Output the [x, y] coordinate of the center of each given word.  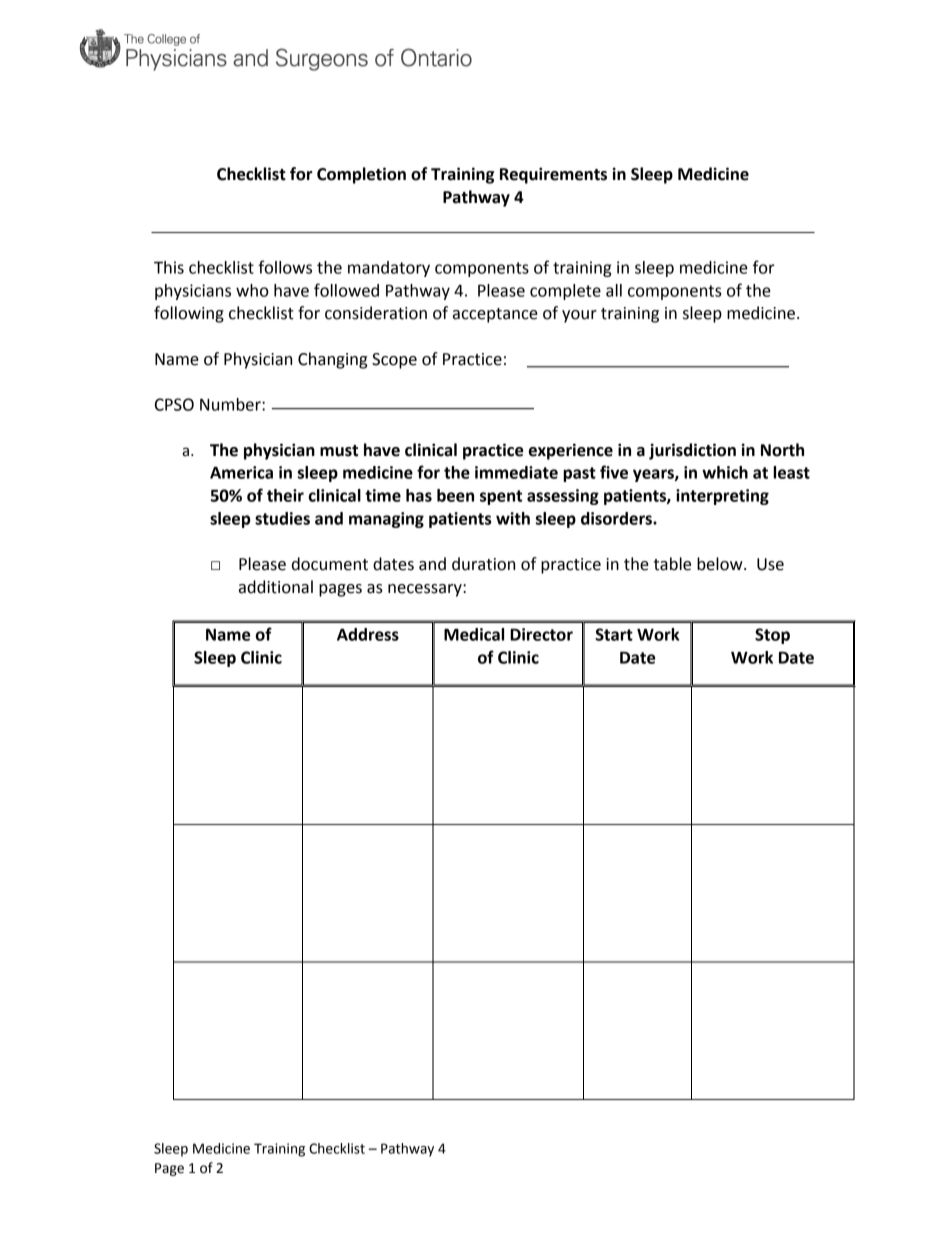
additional [276, 587]
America [241, 472]
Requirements [553, 175]
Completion [361, 175]
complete [565, 292]
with [513, 518]
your [579, 316]
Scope [394, 361]
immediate [516, 472]
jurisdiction [692, 451]
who [252, 290]
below [721, 564]
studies [282, 518]
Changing [332, 360]
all [614, 290]
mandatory [389, 269]
